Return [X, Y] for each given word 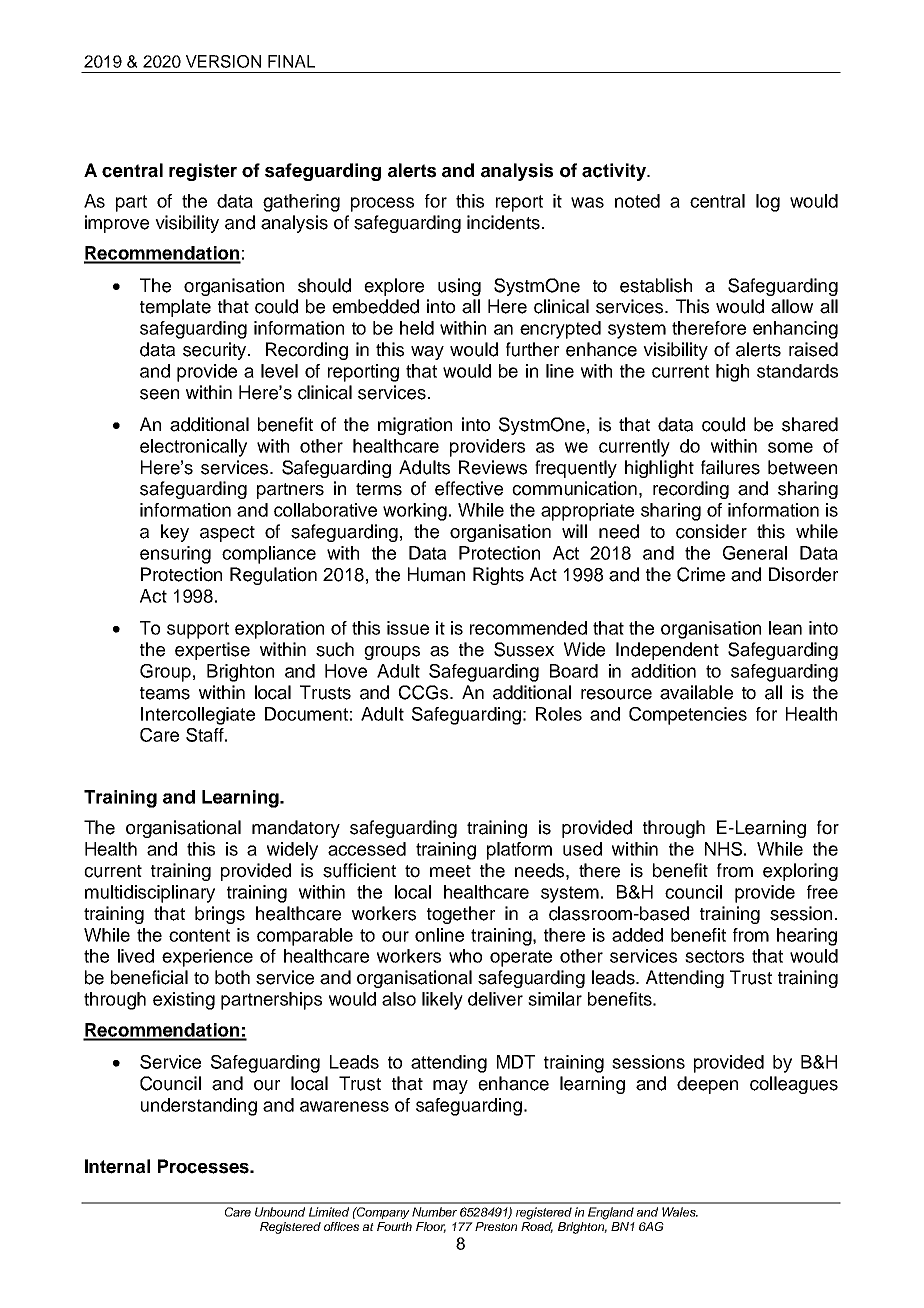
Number [434, 1212]
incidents [503, 222]
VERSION [223, 61]
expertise [212, 651]
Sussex [524, 649]
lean [785, 628]
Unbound [280, 1212]
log [768, 203]
